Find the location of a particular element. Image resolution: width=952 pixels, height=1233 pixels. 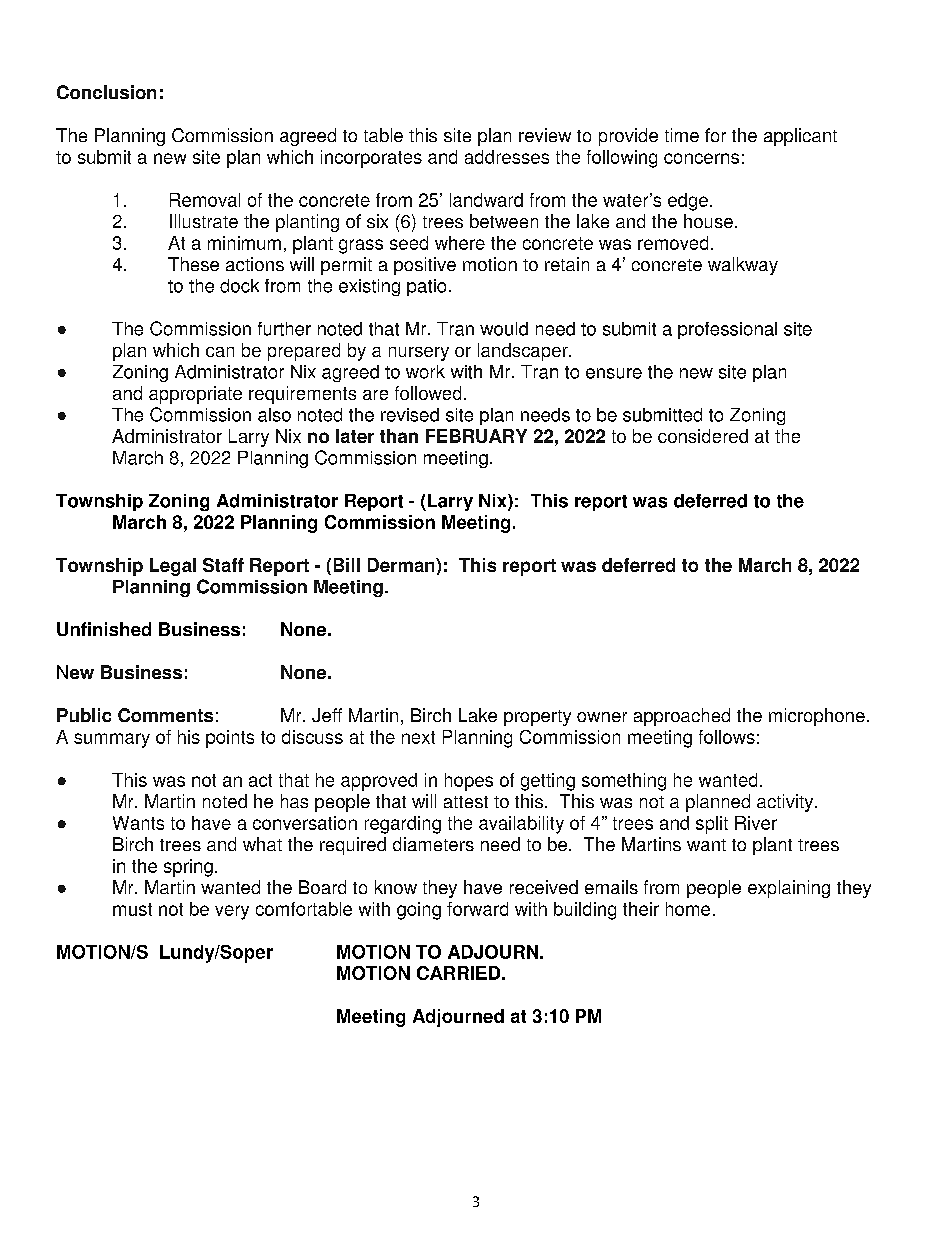

FEBRUARY is located at coordinates (476, 436).
